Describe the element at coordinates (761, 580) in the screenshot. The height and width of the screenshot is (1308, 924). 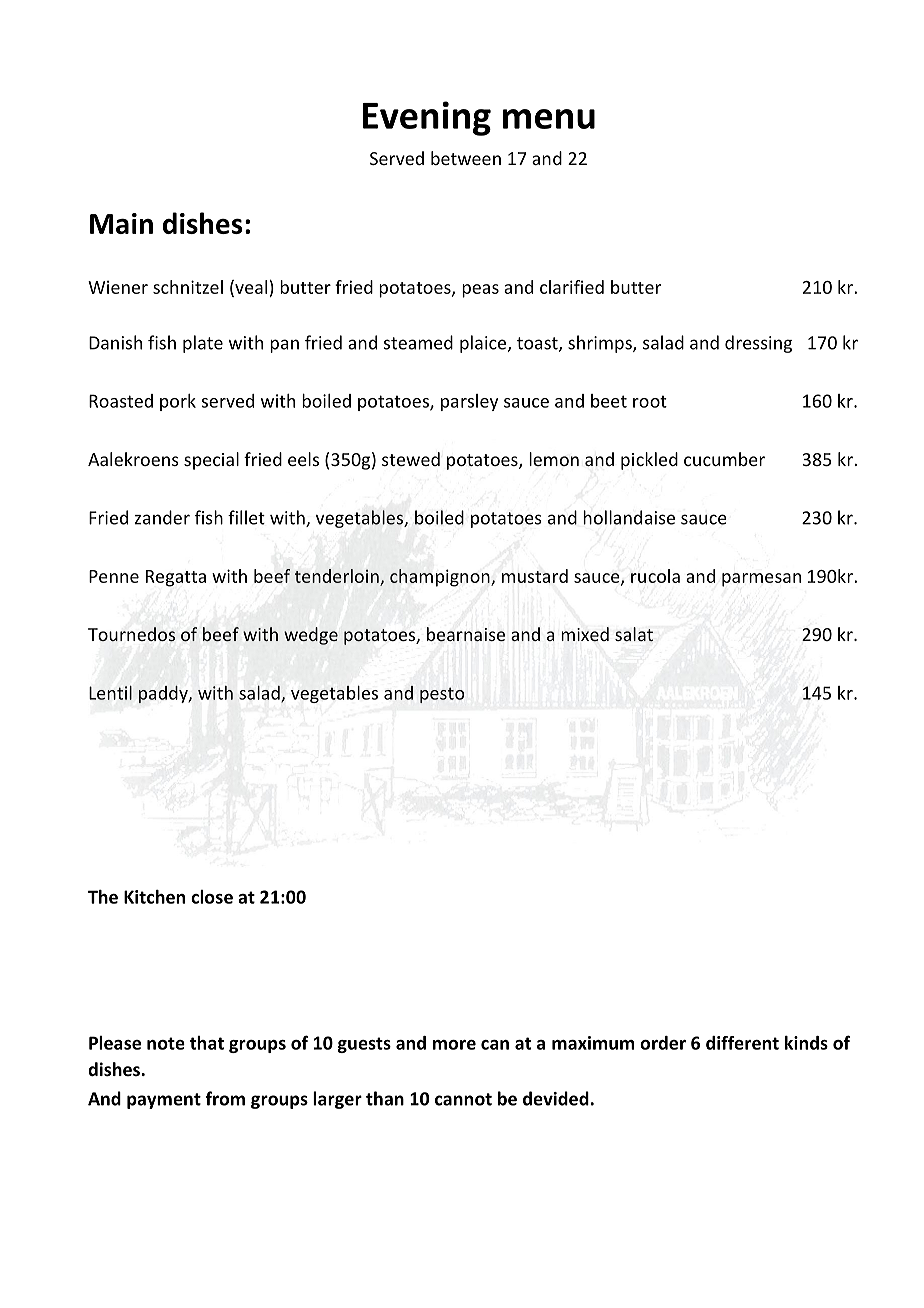
I see `parmesan` at that location.
